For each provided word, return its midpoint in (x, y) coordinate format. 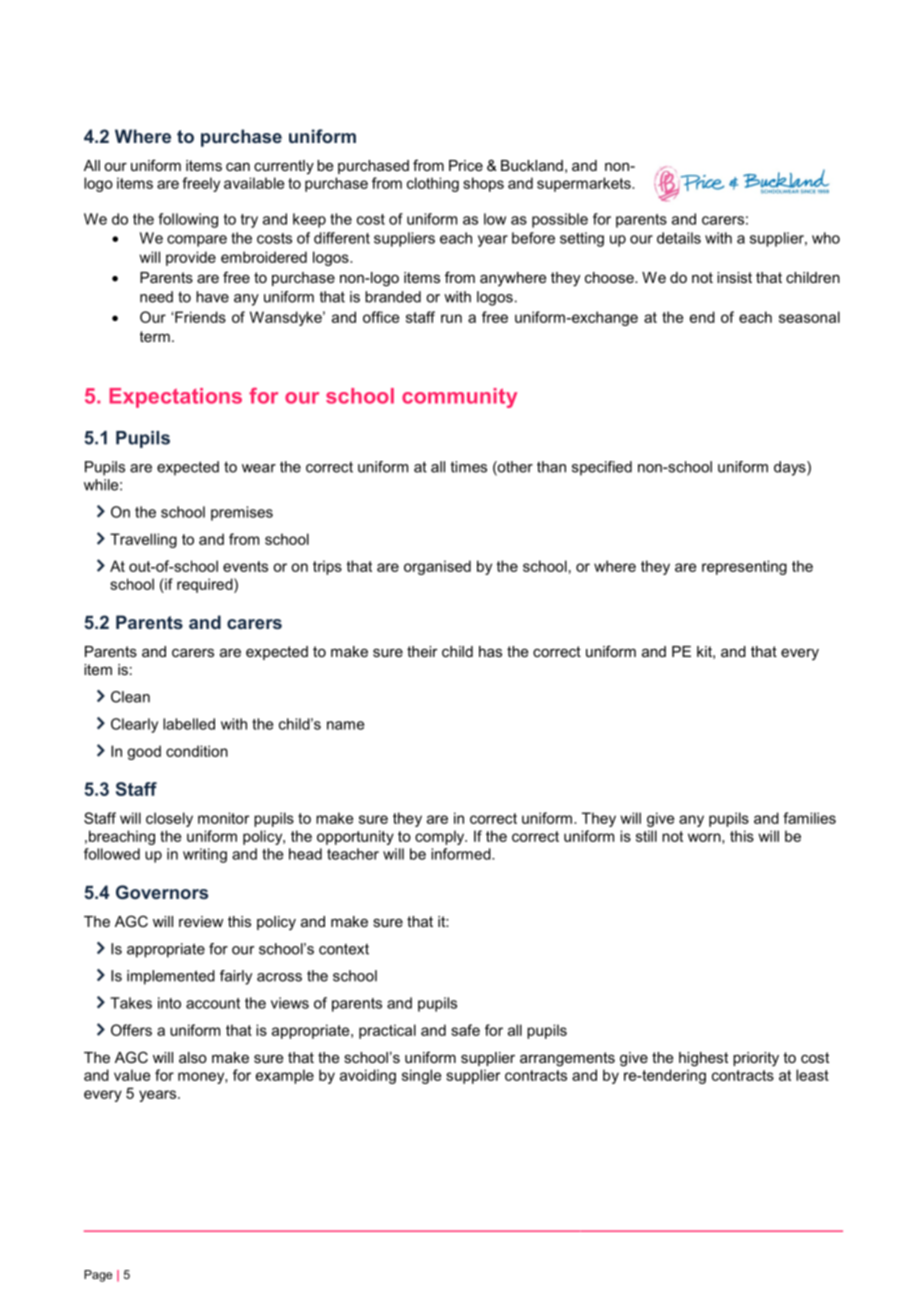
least (812, 1075)
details (679, 238)
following (188, 220)
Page (98, 1276)
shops (483, 184)
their (422, 651)
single (422, 1076)
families (809, 818)
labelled (189, 724)
